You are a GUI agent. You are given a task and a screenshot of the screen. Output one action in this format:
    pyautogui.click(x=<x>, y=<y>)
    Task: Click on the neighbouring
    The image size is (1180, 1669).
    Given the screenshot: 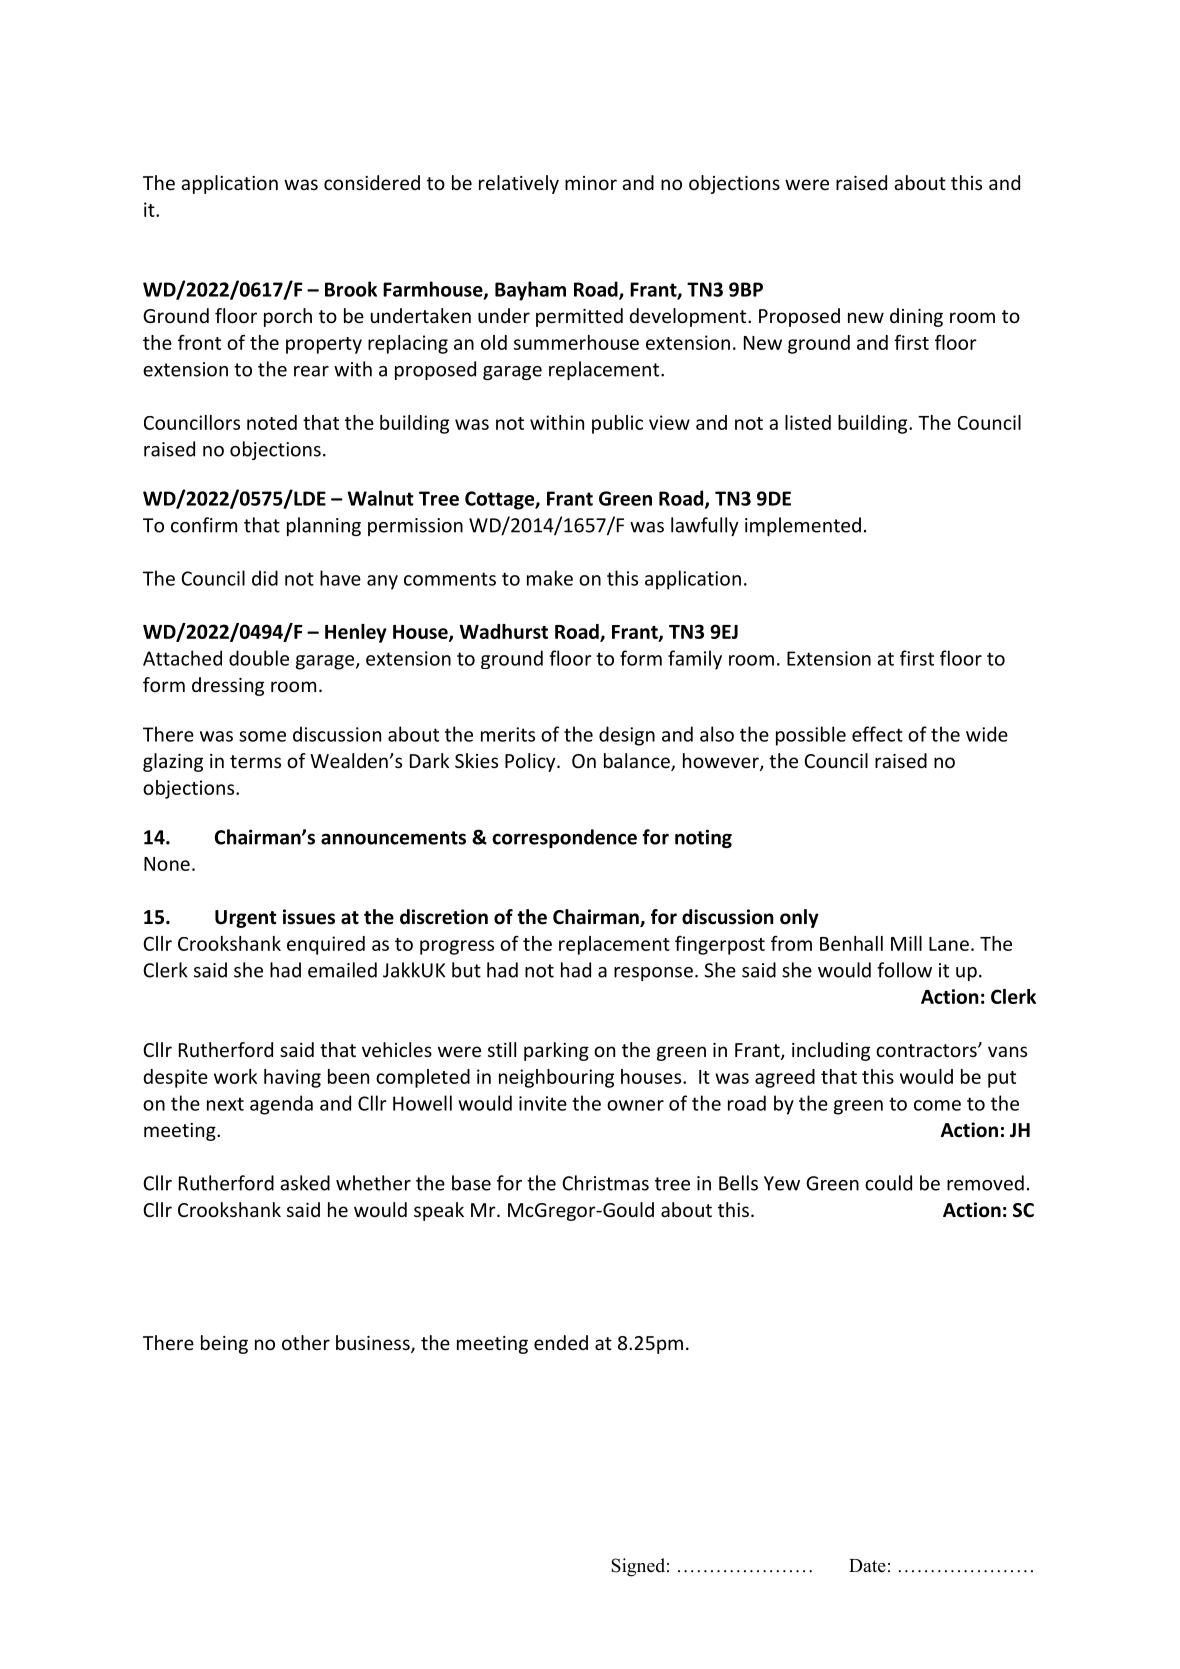 What is the action you would take?
    pyautogui.click(x=556, y=1078)
